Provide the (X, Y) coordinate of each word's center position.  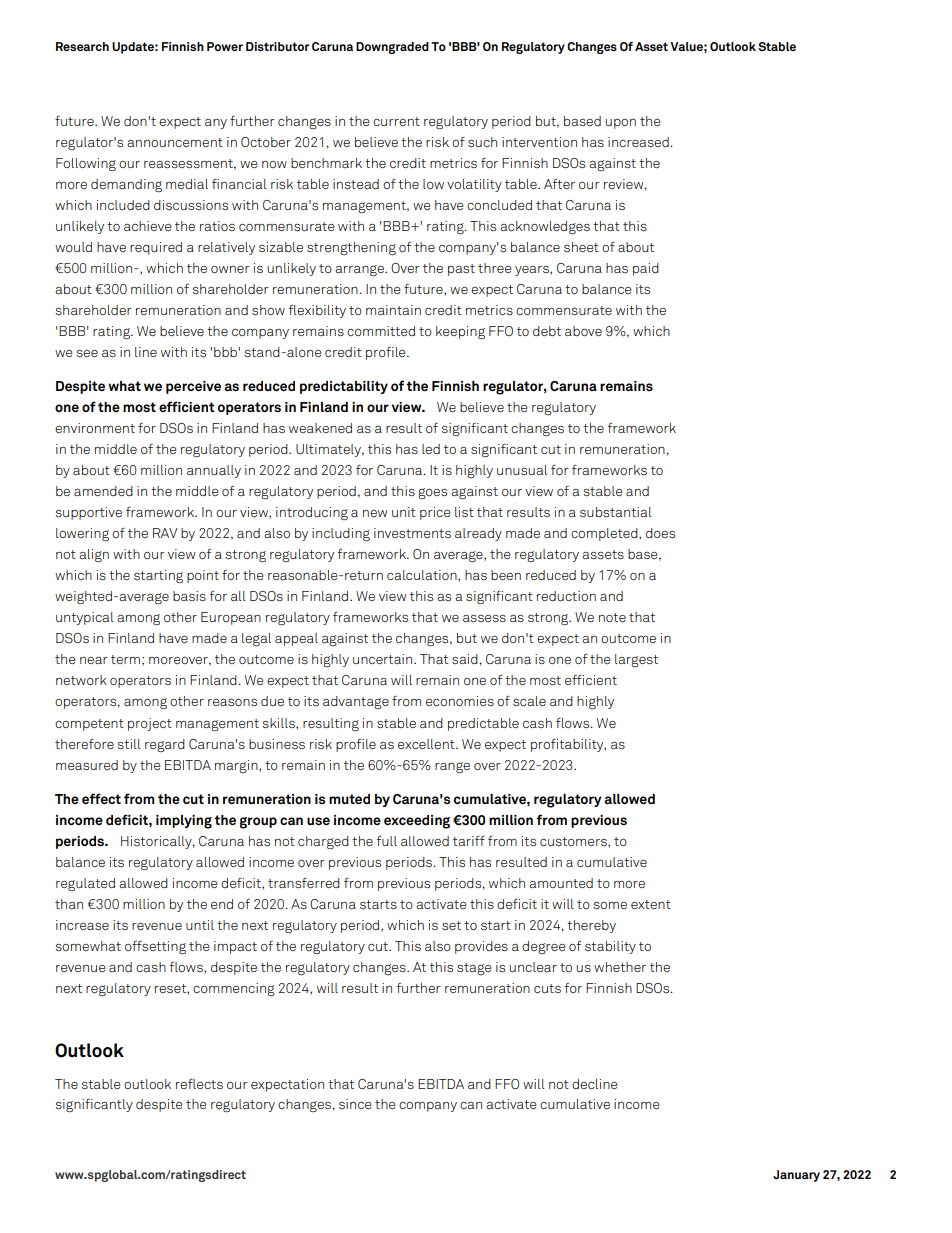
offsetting (155, 947)
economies (460, 701)
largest (636, 660)
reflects (199, 1083)
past (461, 270)
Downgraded (392, 48)
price (435, 513)
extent (651, 904)
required (156, 248)
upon (620, 124)
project (150, 724)
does (660, 533)
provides (481, 947)
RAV (165, 533)
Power (225, 46)
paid (646, 269)
